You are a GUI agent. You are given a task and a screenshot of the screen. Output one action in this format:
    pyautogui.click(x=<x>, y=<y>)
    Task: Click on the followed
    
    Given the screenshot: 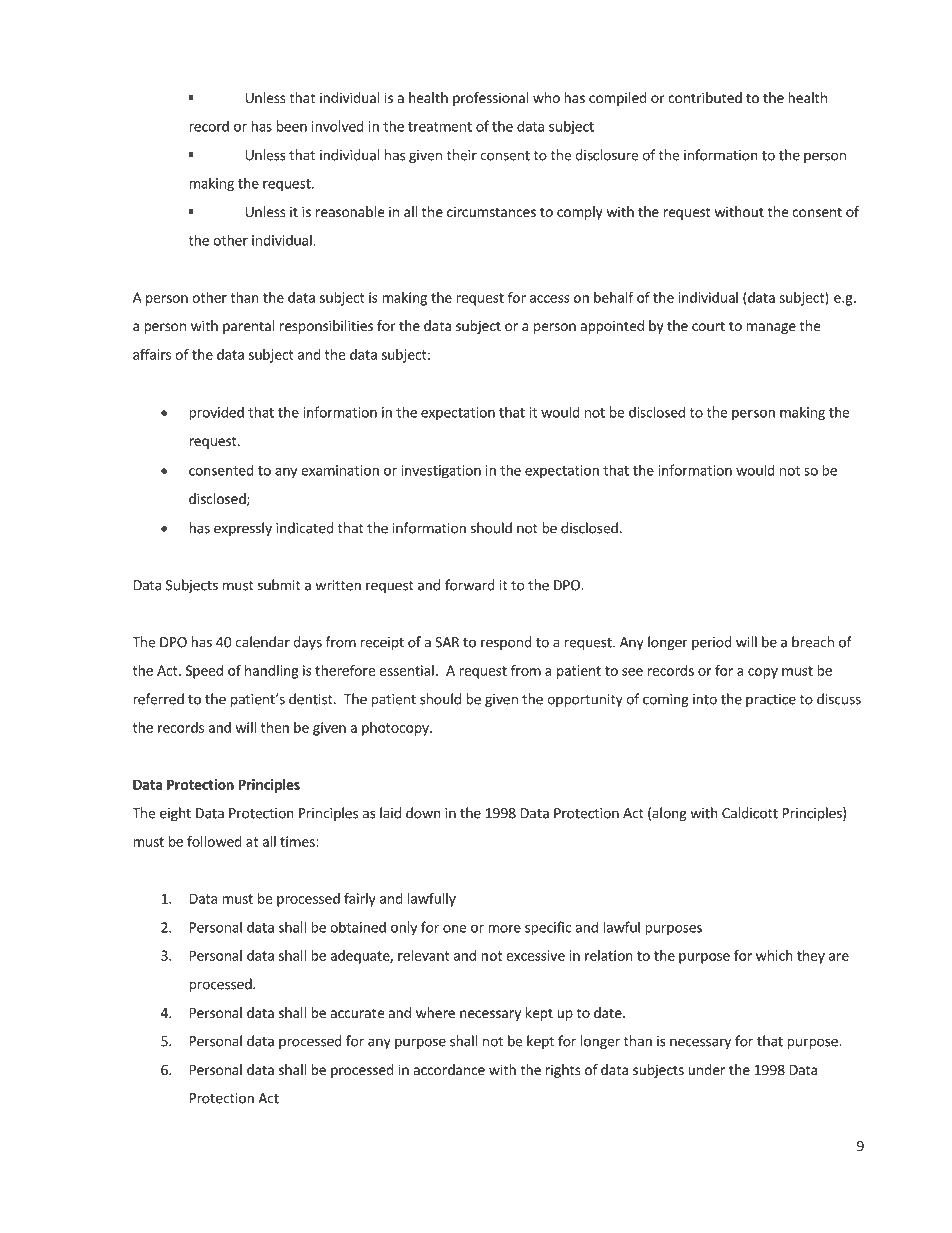 What is the action you would take?
    pyautogui.click(x=214, y=841)
